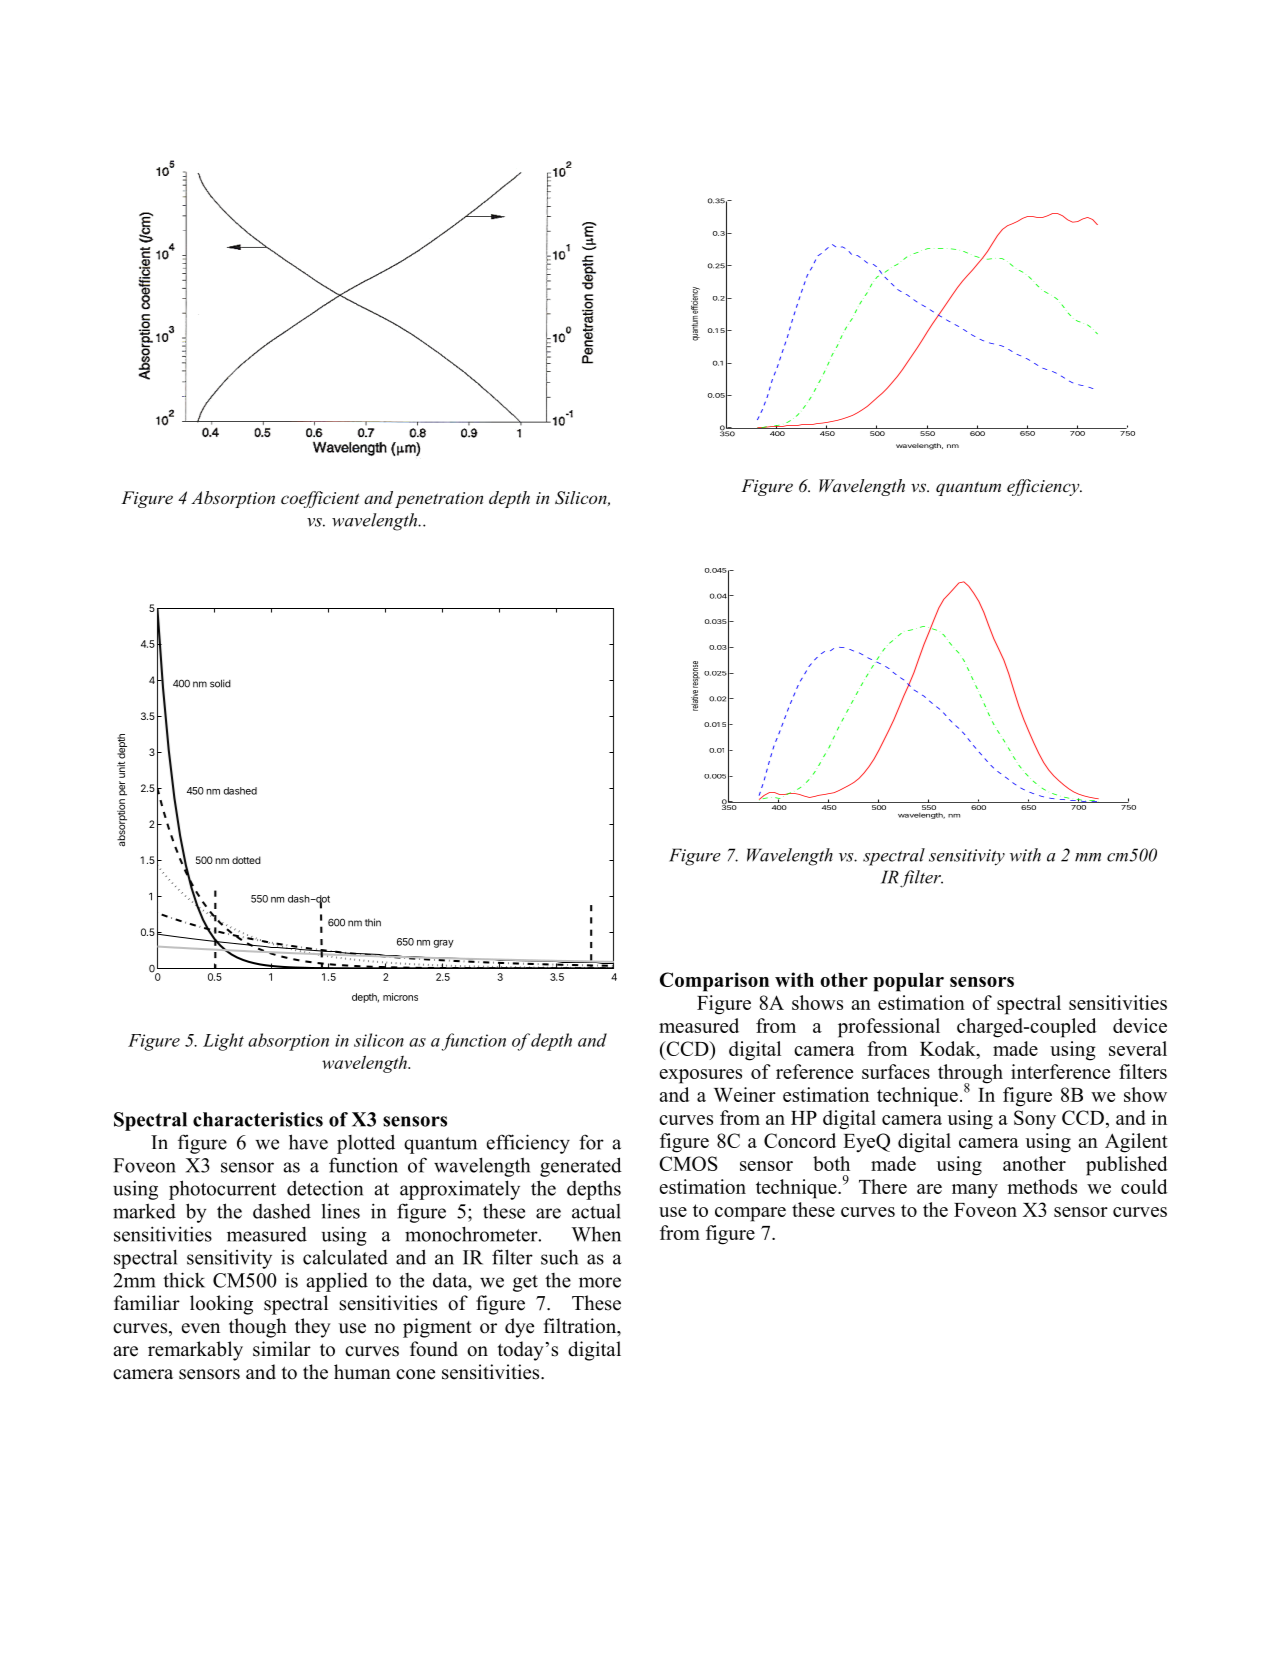 The height and width of the page is (1656, 1279). What do you see at coordinates (908, 982) in the page?
I see `popular` at bounding box center [908, 982].
